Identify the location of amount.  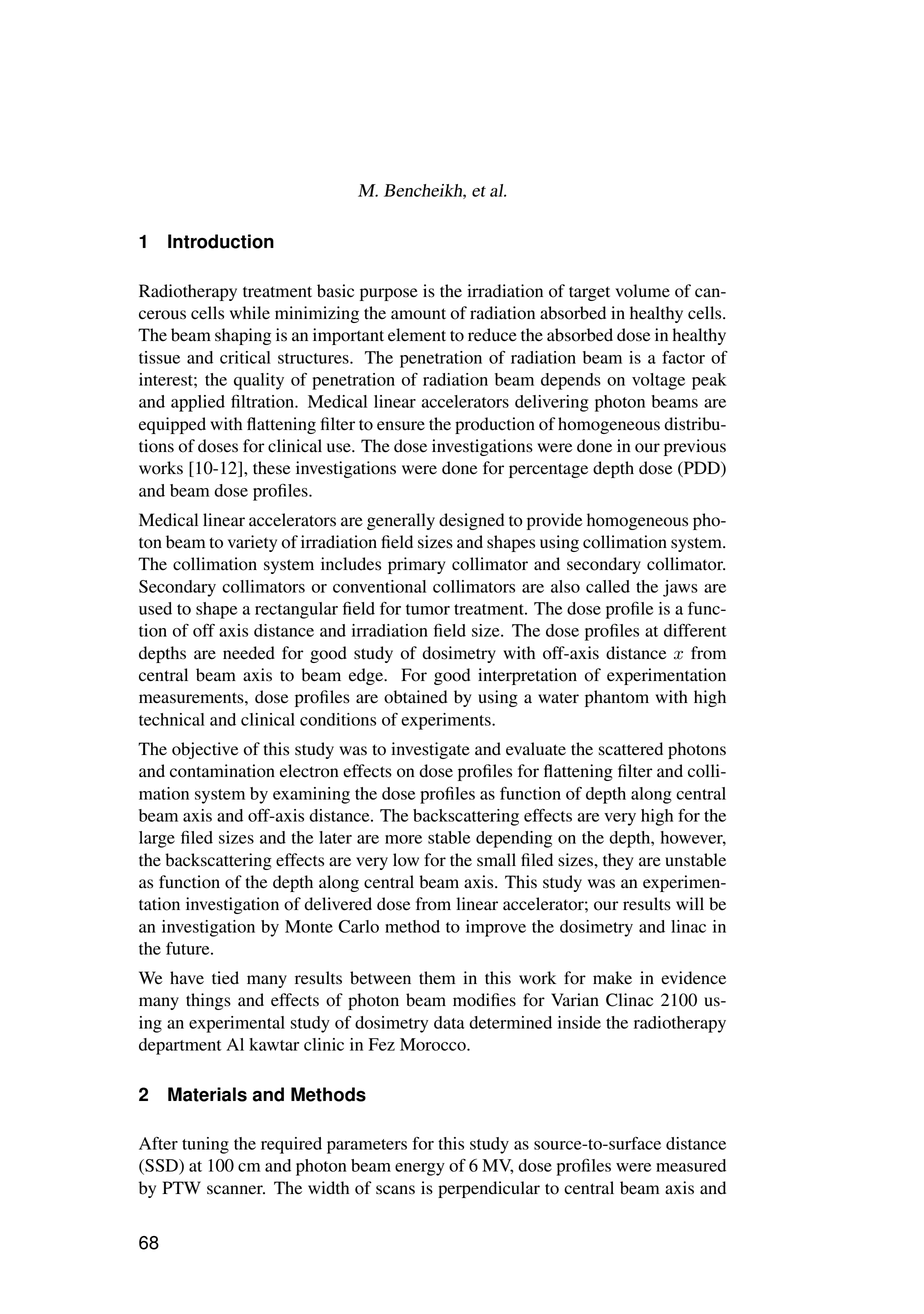
(418, 314).
